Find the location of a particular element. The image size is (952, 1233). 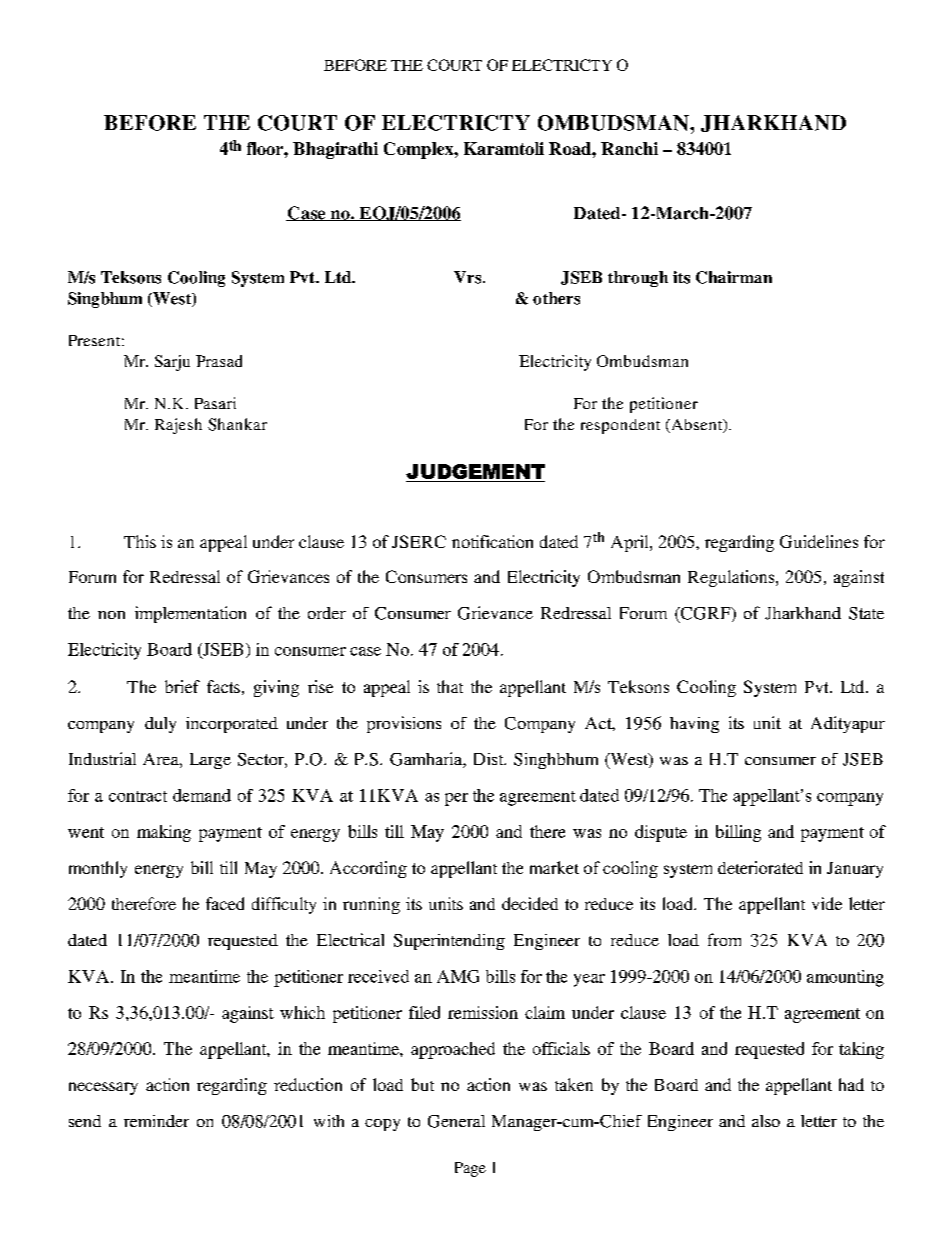

market is located at coordinates (554, 867).
